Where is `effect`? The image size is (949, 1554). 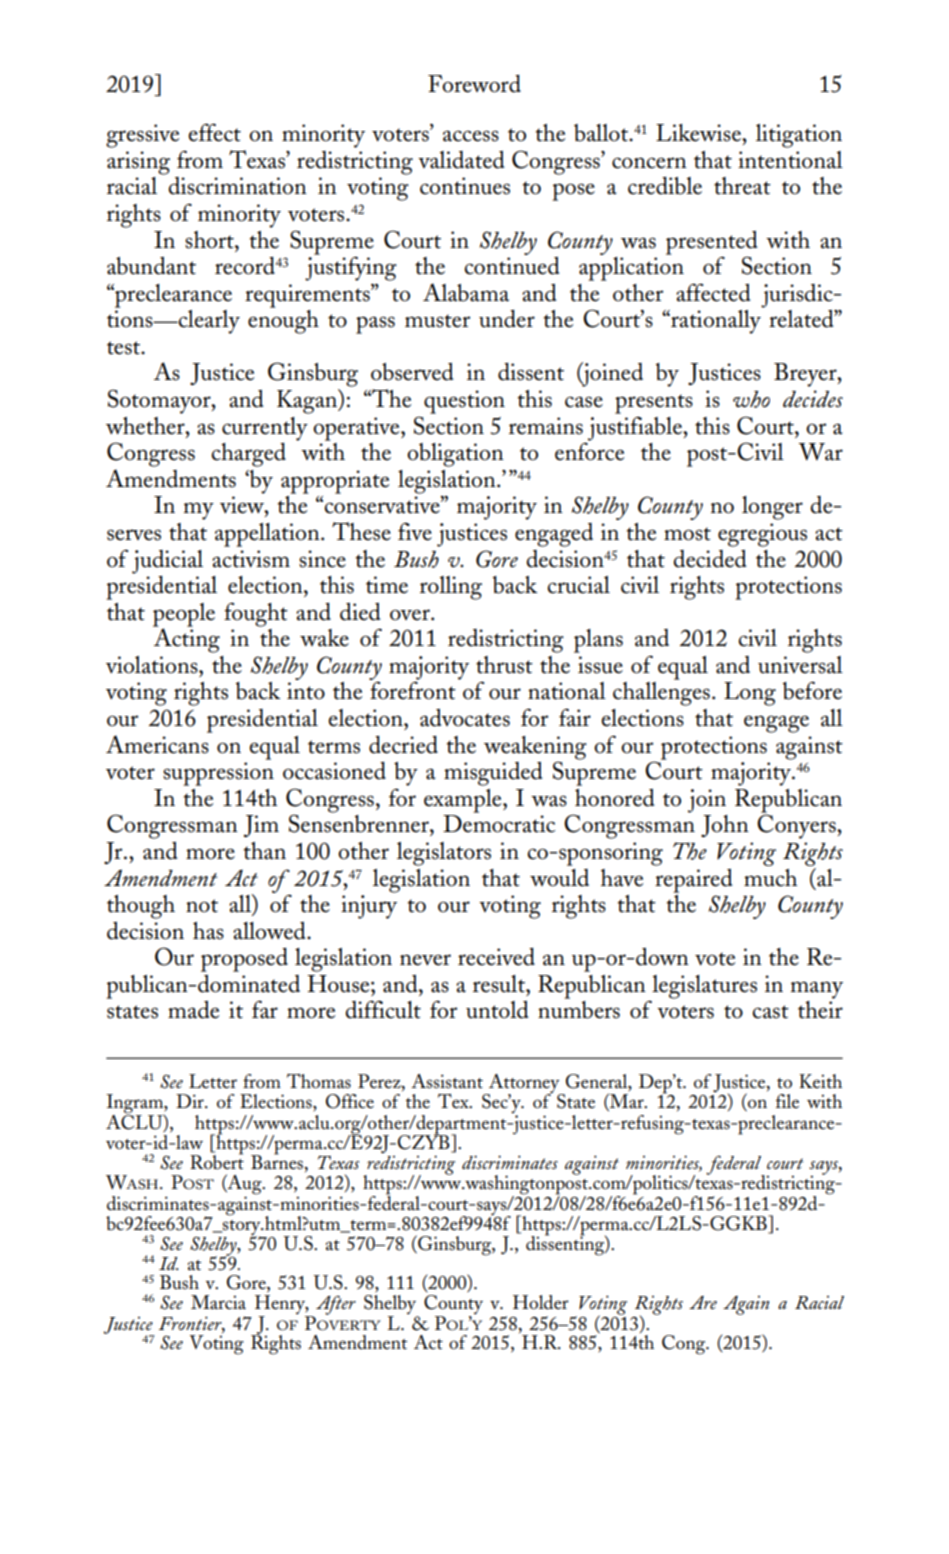 effect is located at coordinates (214, 132).
